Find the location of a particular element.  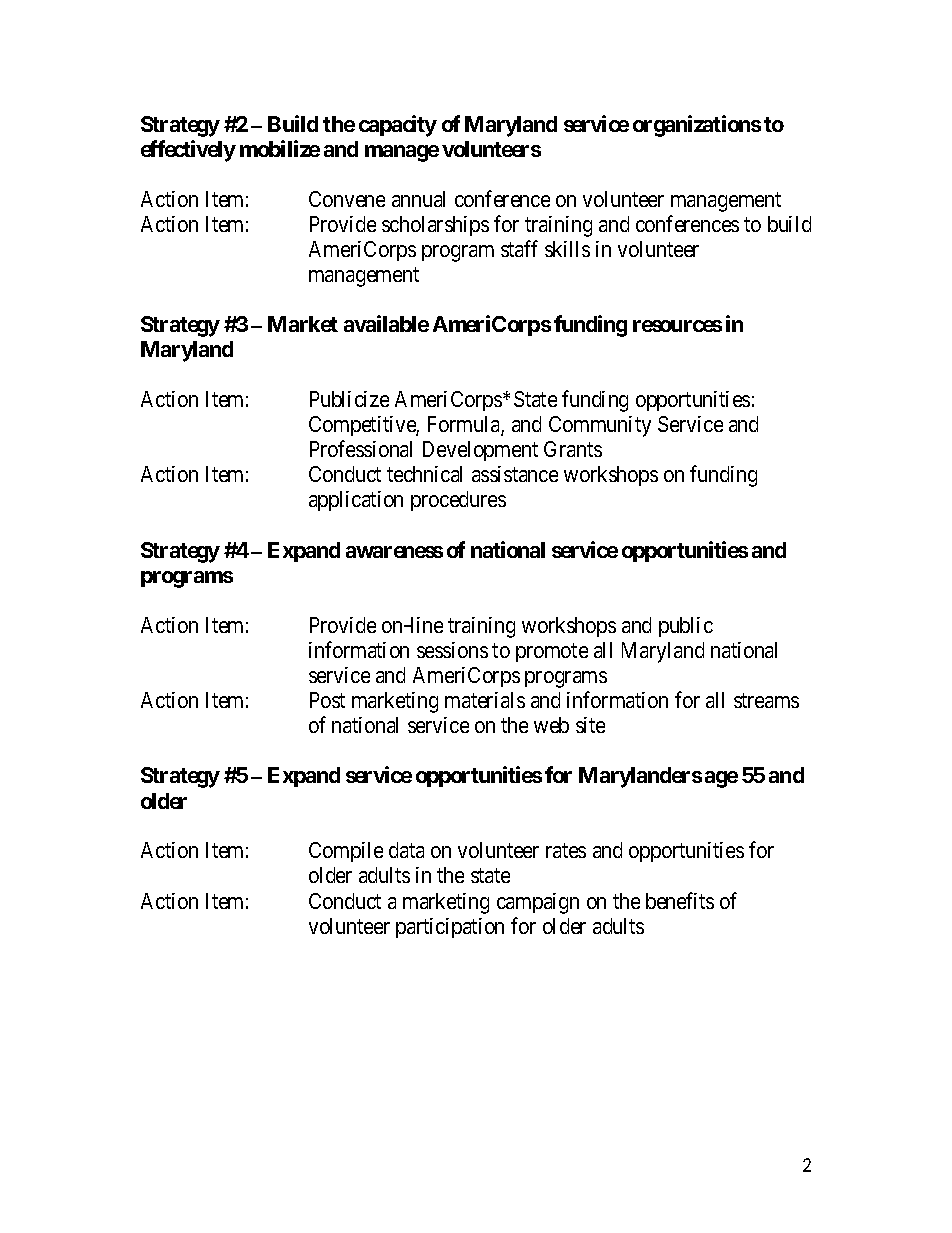

application is located at coordinates (356, 501).
